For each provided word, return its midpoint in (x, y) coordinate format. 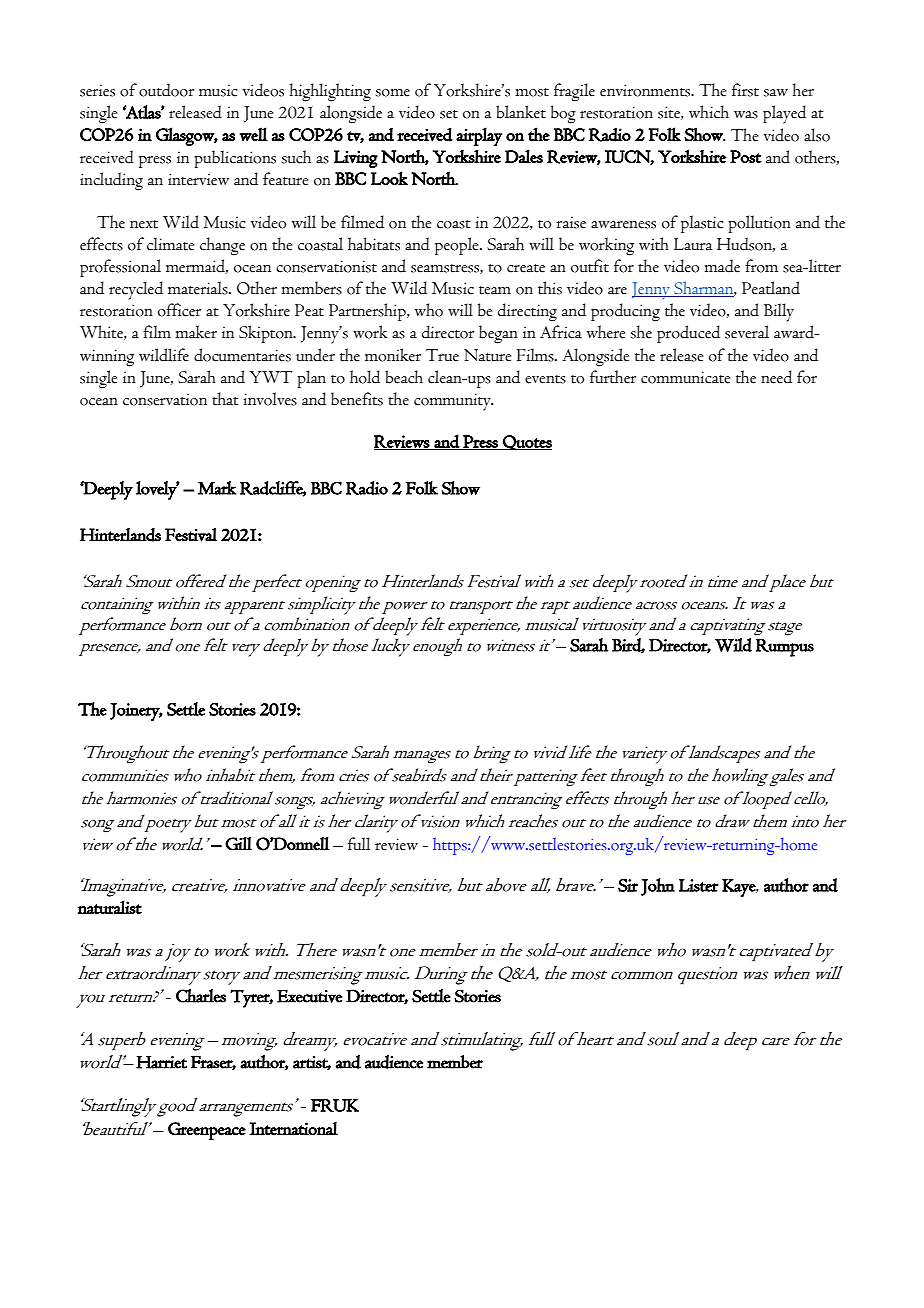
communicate (685, 377)
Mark (217, 488)
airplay (479, 136)
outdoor (166, 90)
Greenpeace (207, 1131)
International (293, 1129)
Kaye (740, 888)
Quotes (526, 443)
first (745, 90)
